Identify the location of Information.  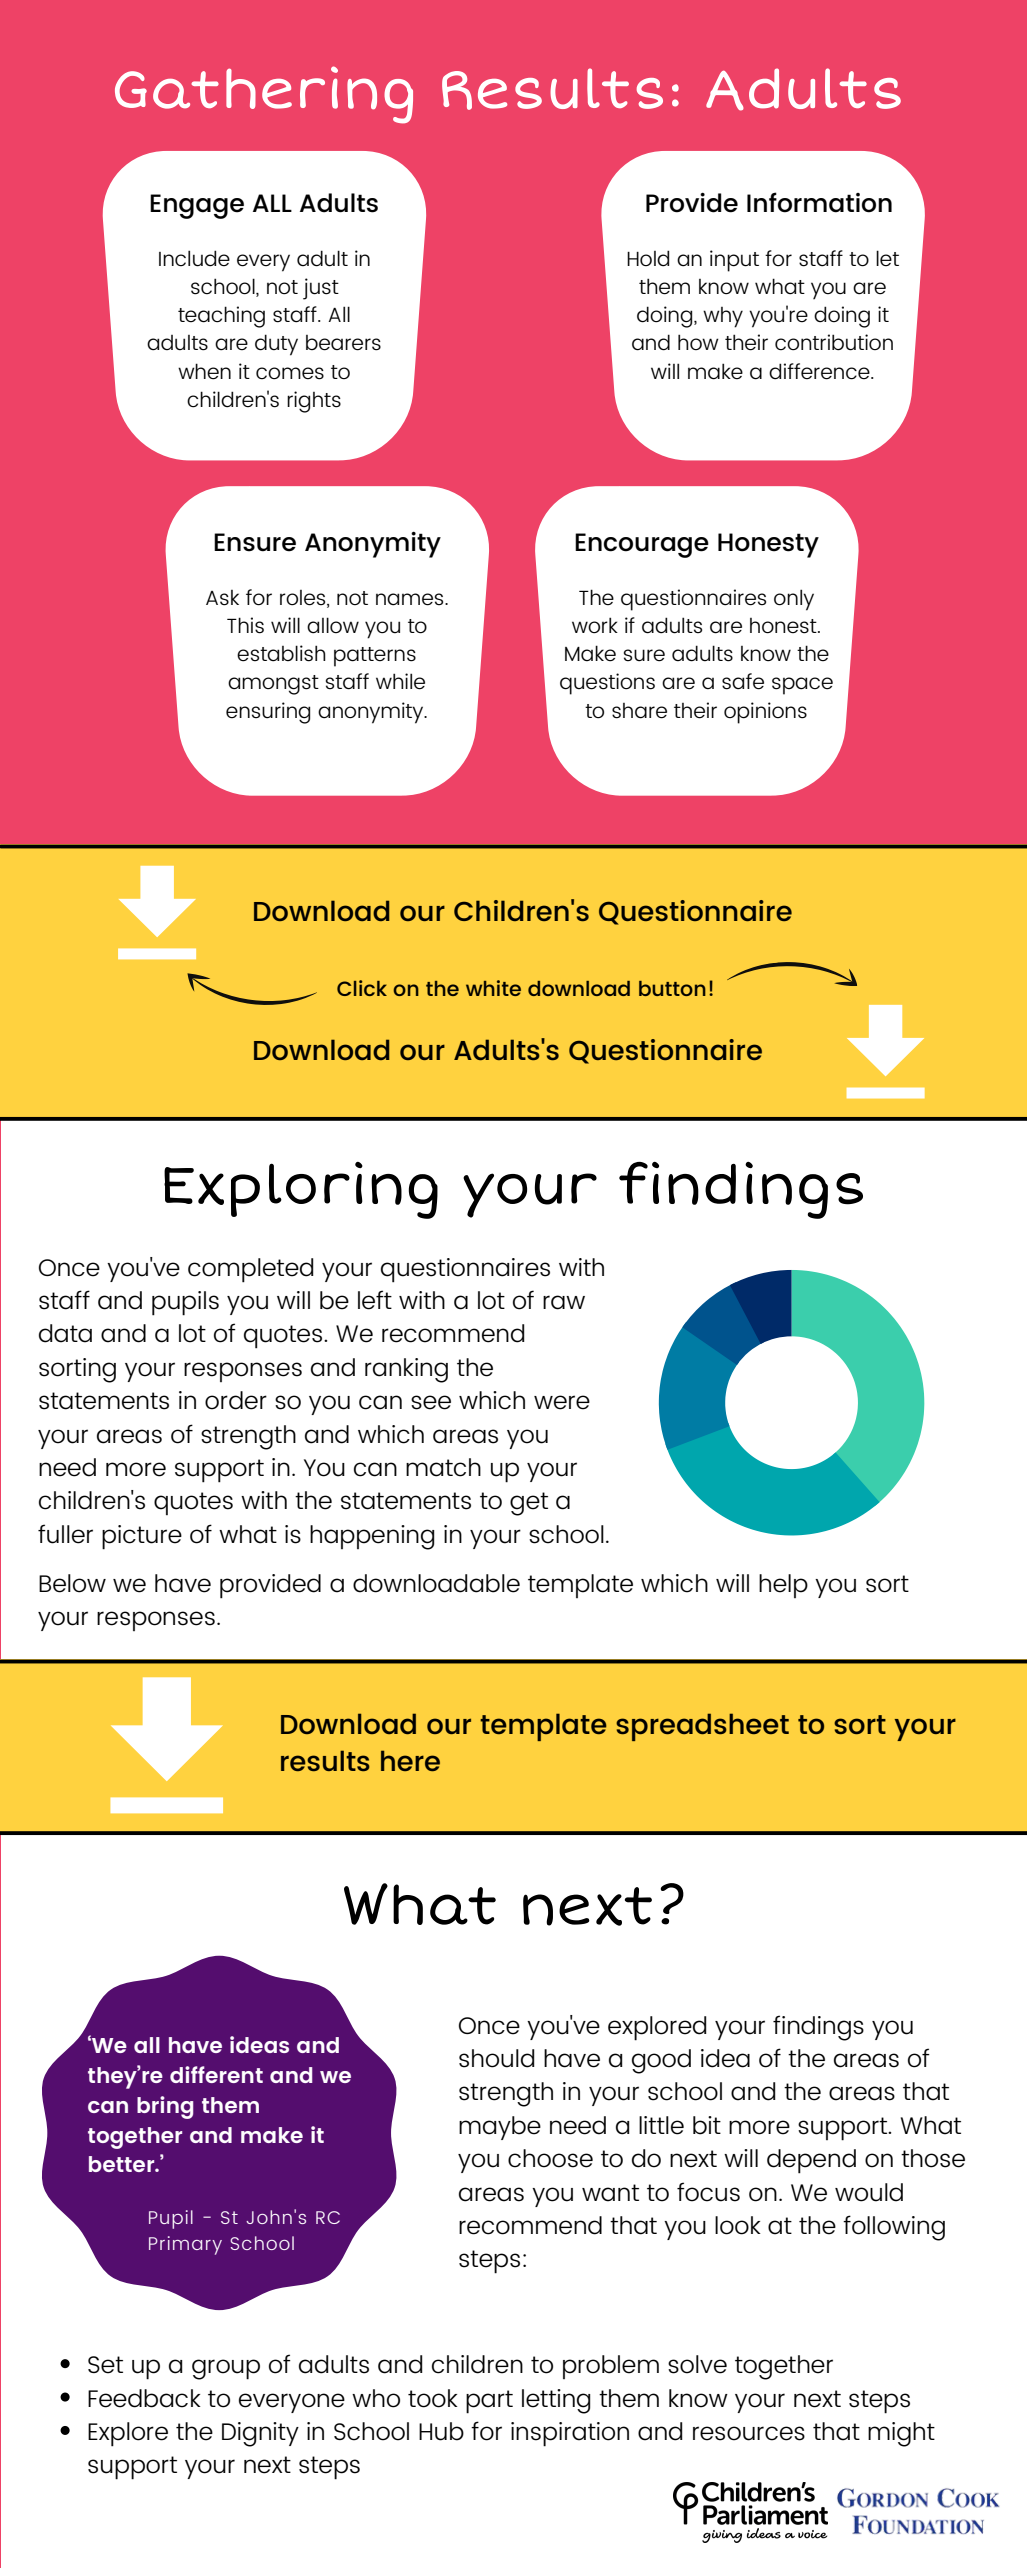
(819, 202).
